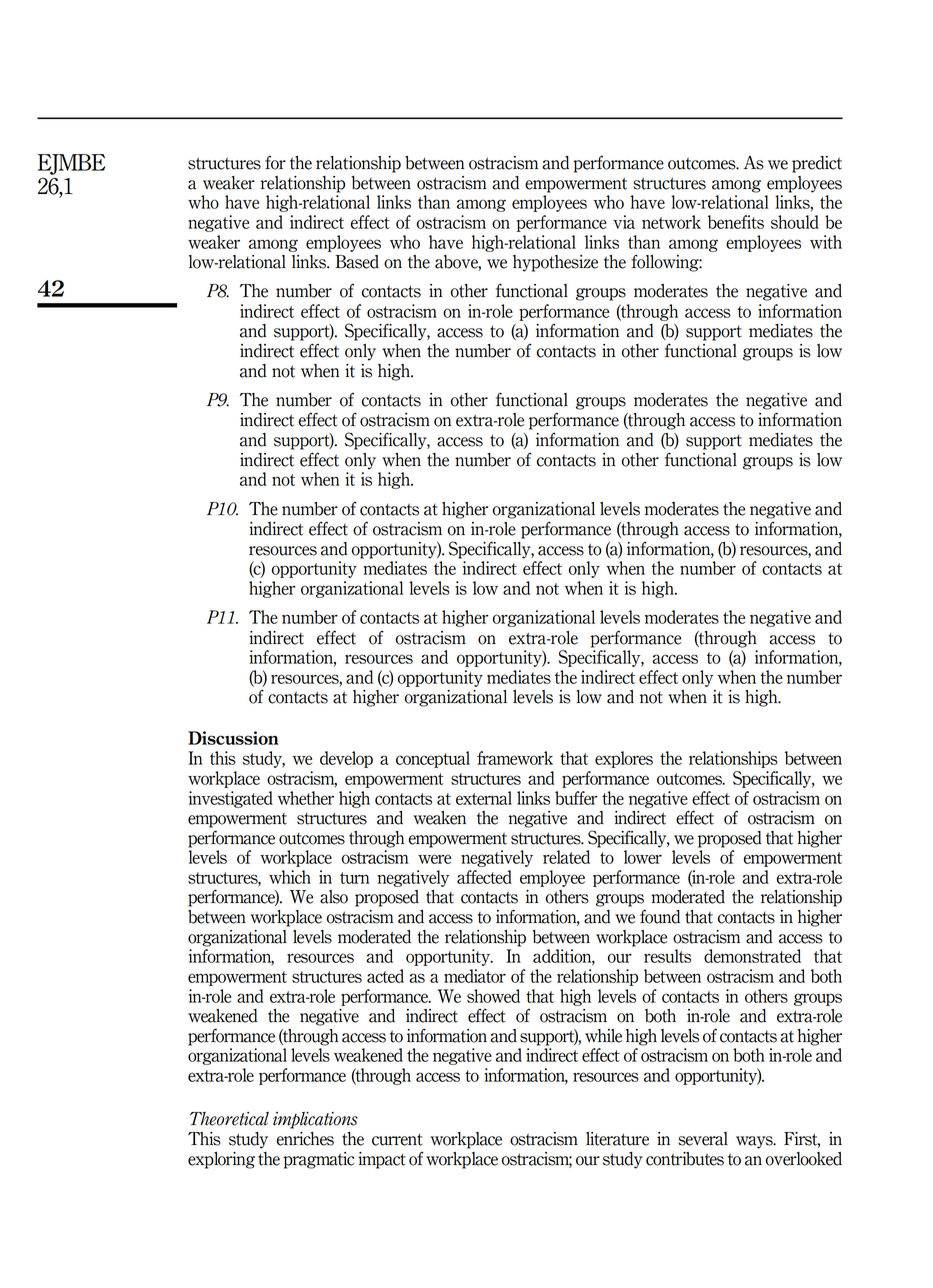  I want to click on hypothesize, so click(555, 263).
